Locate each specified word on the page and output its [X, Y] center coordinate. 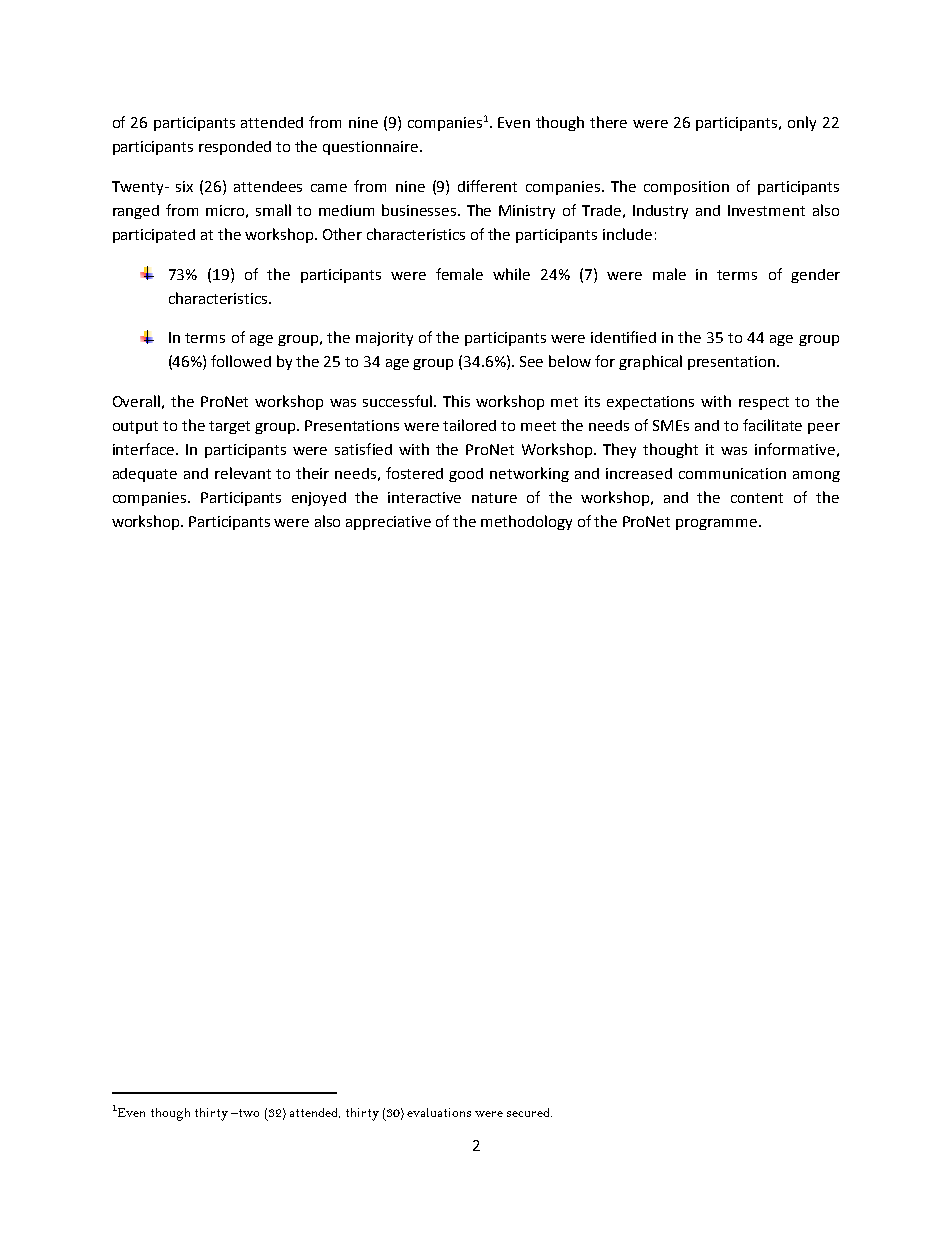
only [802, 123]
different [487, 186]
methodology [526, 522]
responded [235, 148]
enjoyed [319, 499]
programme [716, 524]
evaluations [439, 1112]
